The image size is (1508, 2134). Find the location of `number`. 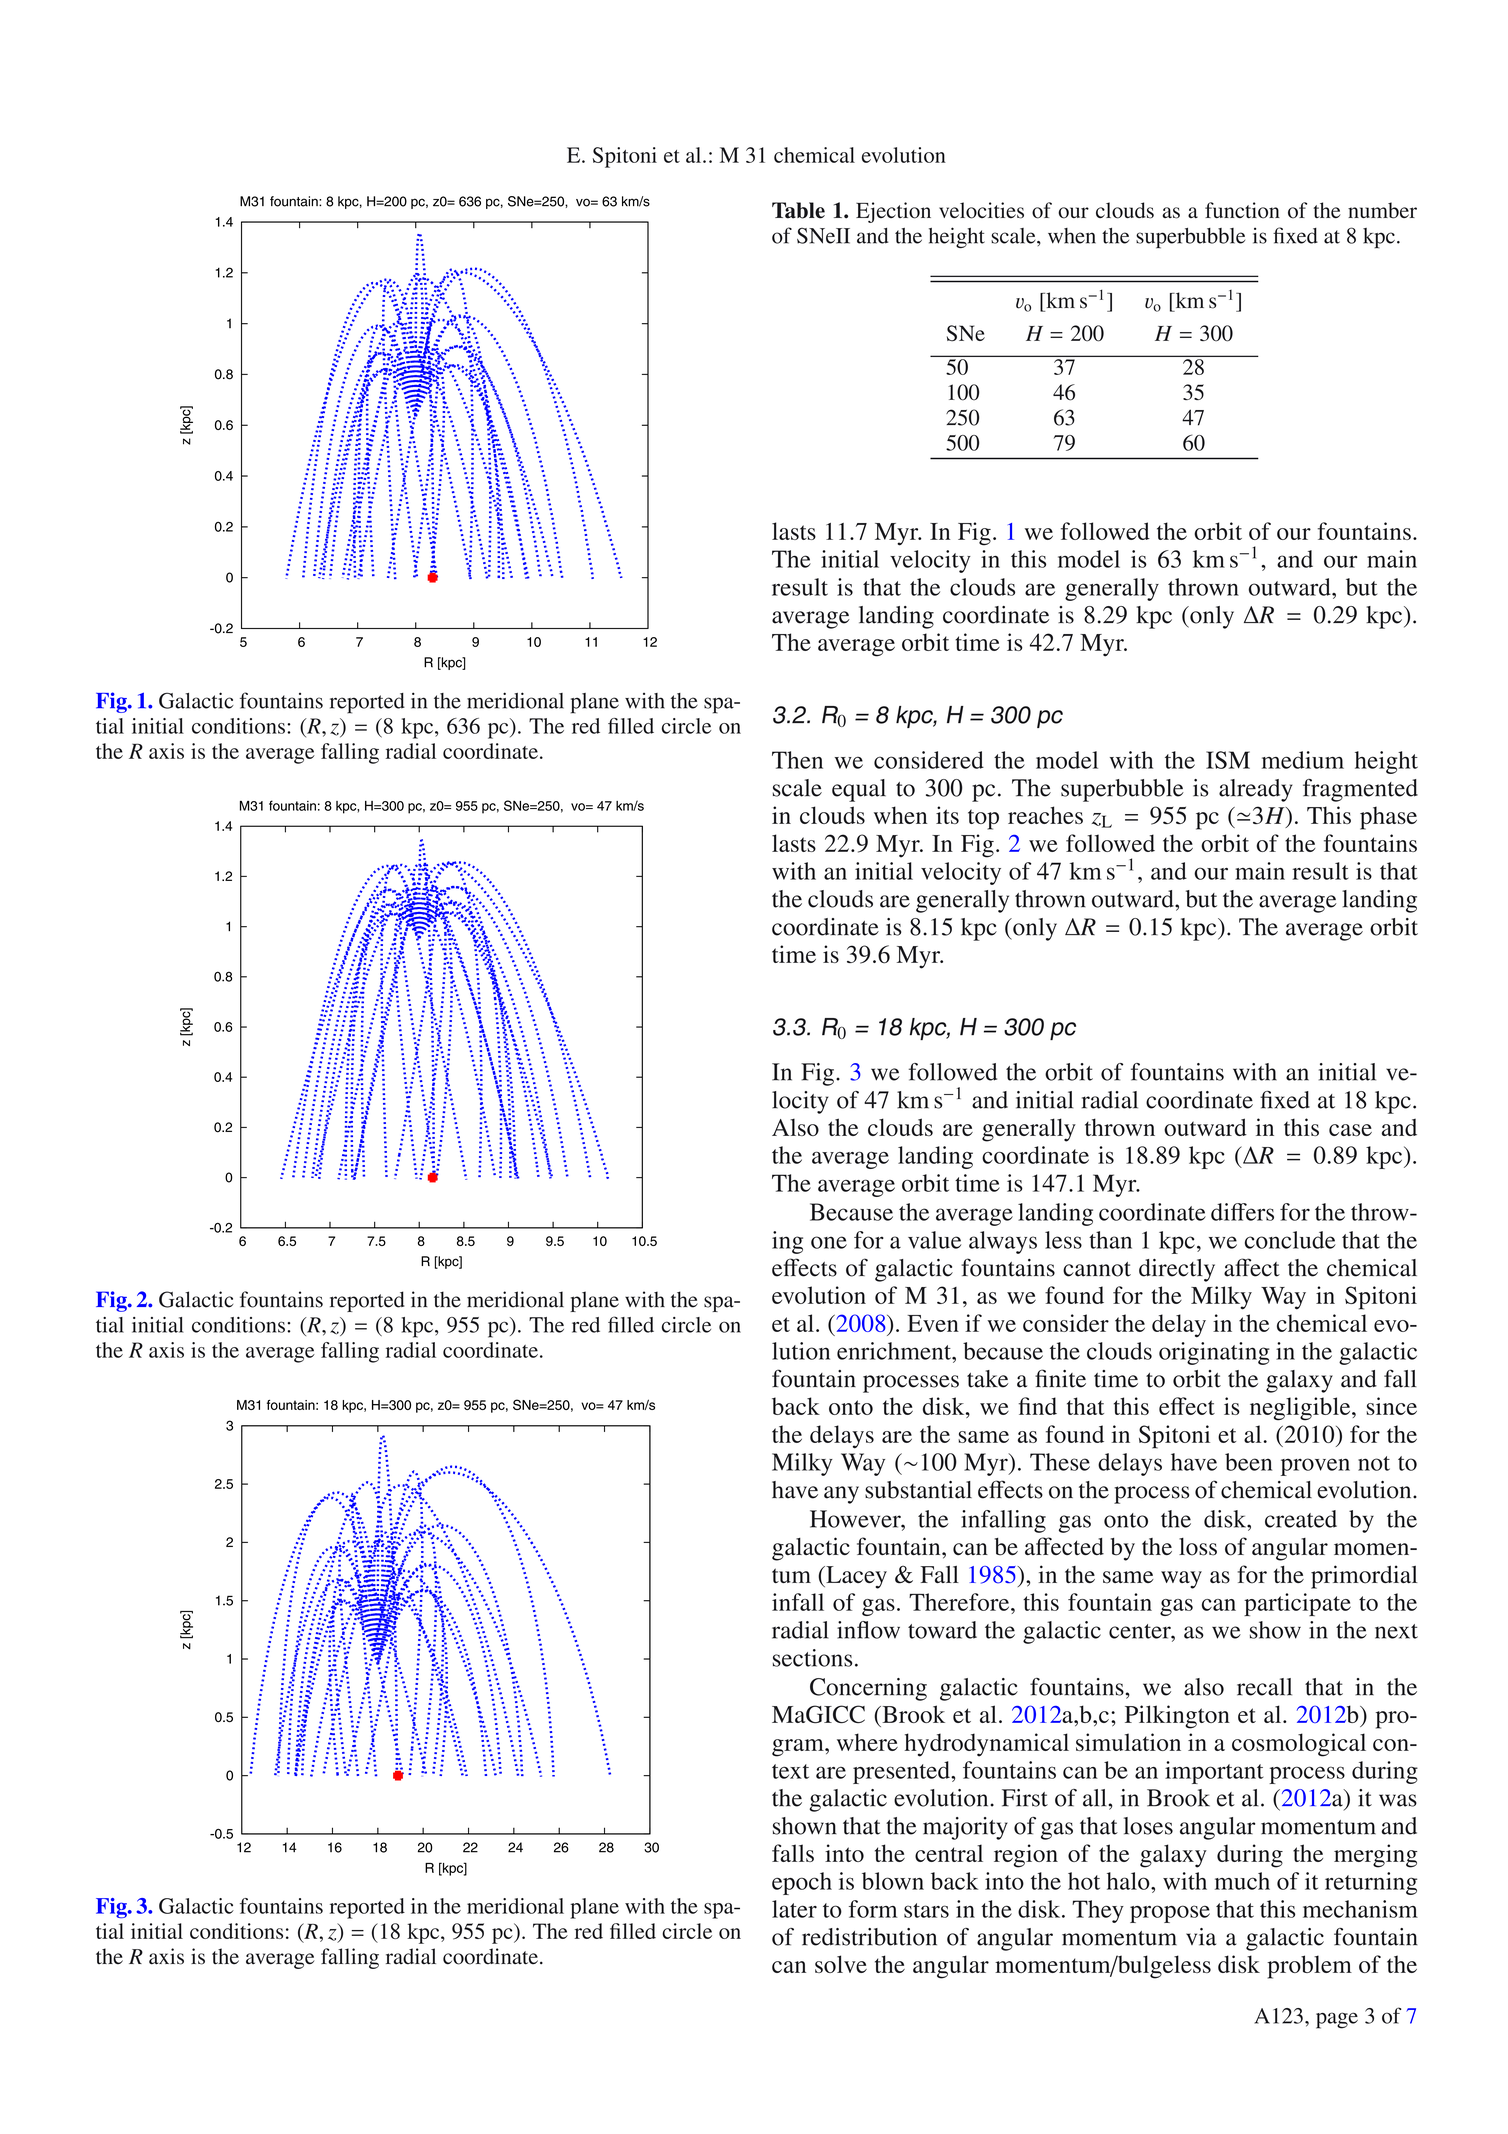

number is located at coordinates (1382, 210).
